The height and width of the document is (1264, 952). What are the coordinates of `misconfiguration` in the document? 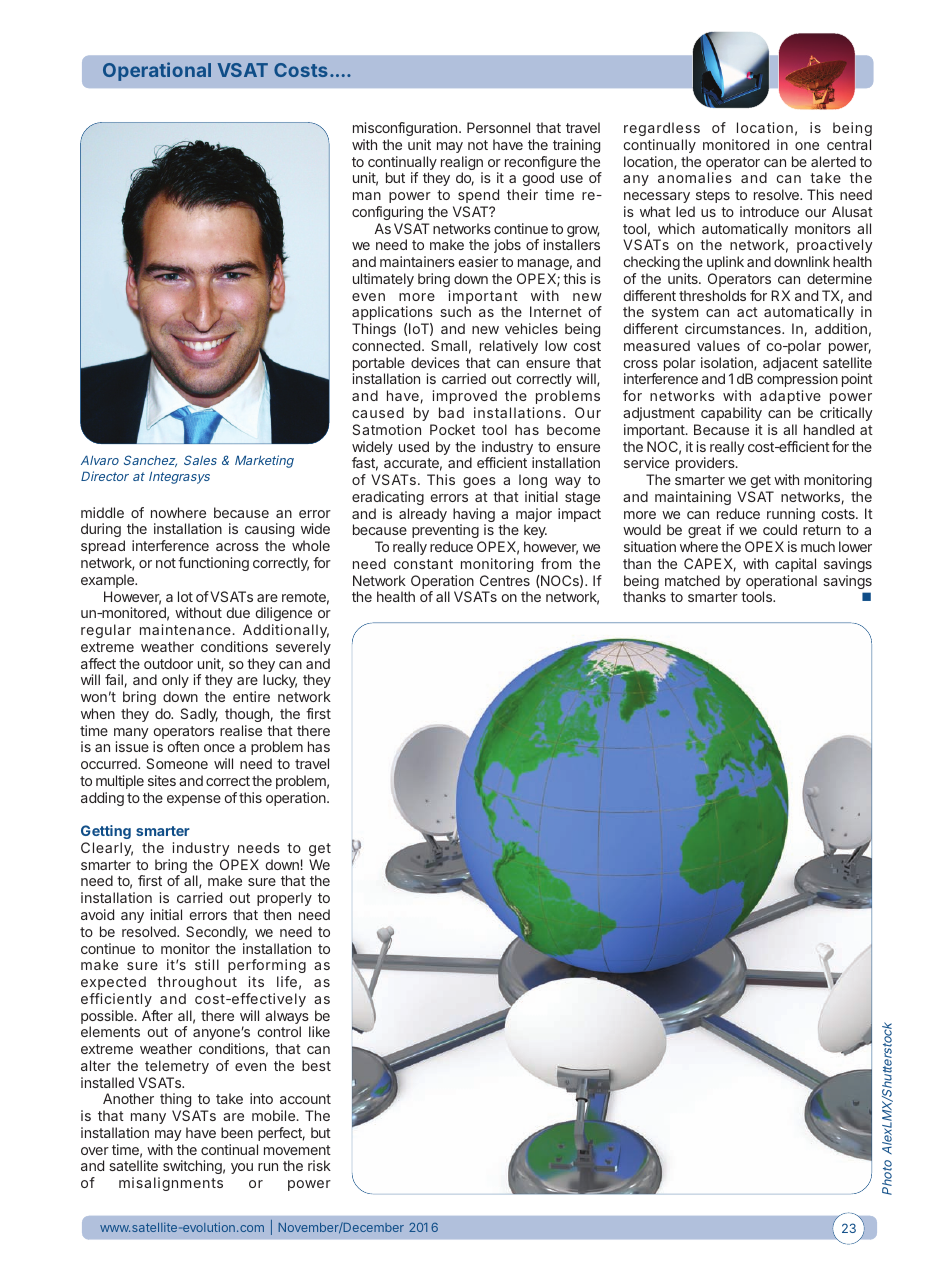 It's located at (405, 129).
